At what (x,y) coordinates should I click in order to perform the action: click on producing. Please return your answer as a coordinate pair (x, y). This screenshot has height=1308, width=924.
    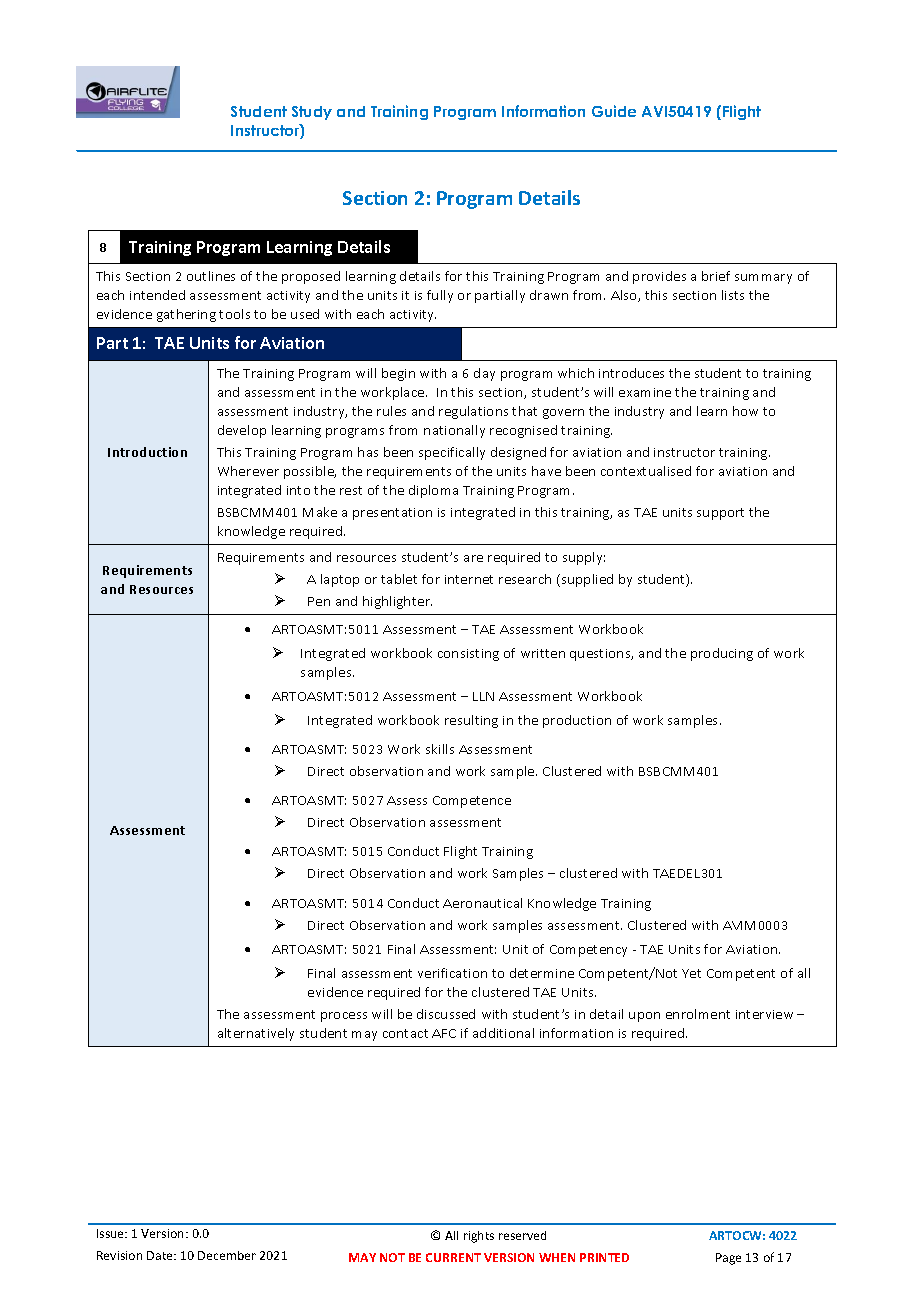
    Looking at the image, I should click on (722, 654).
